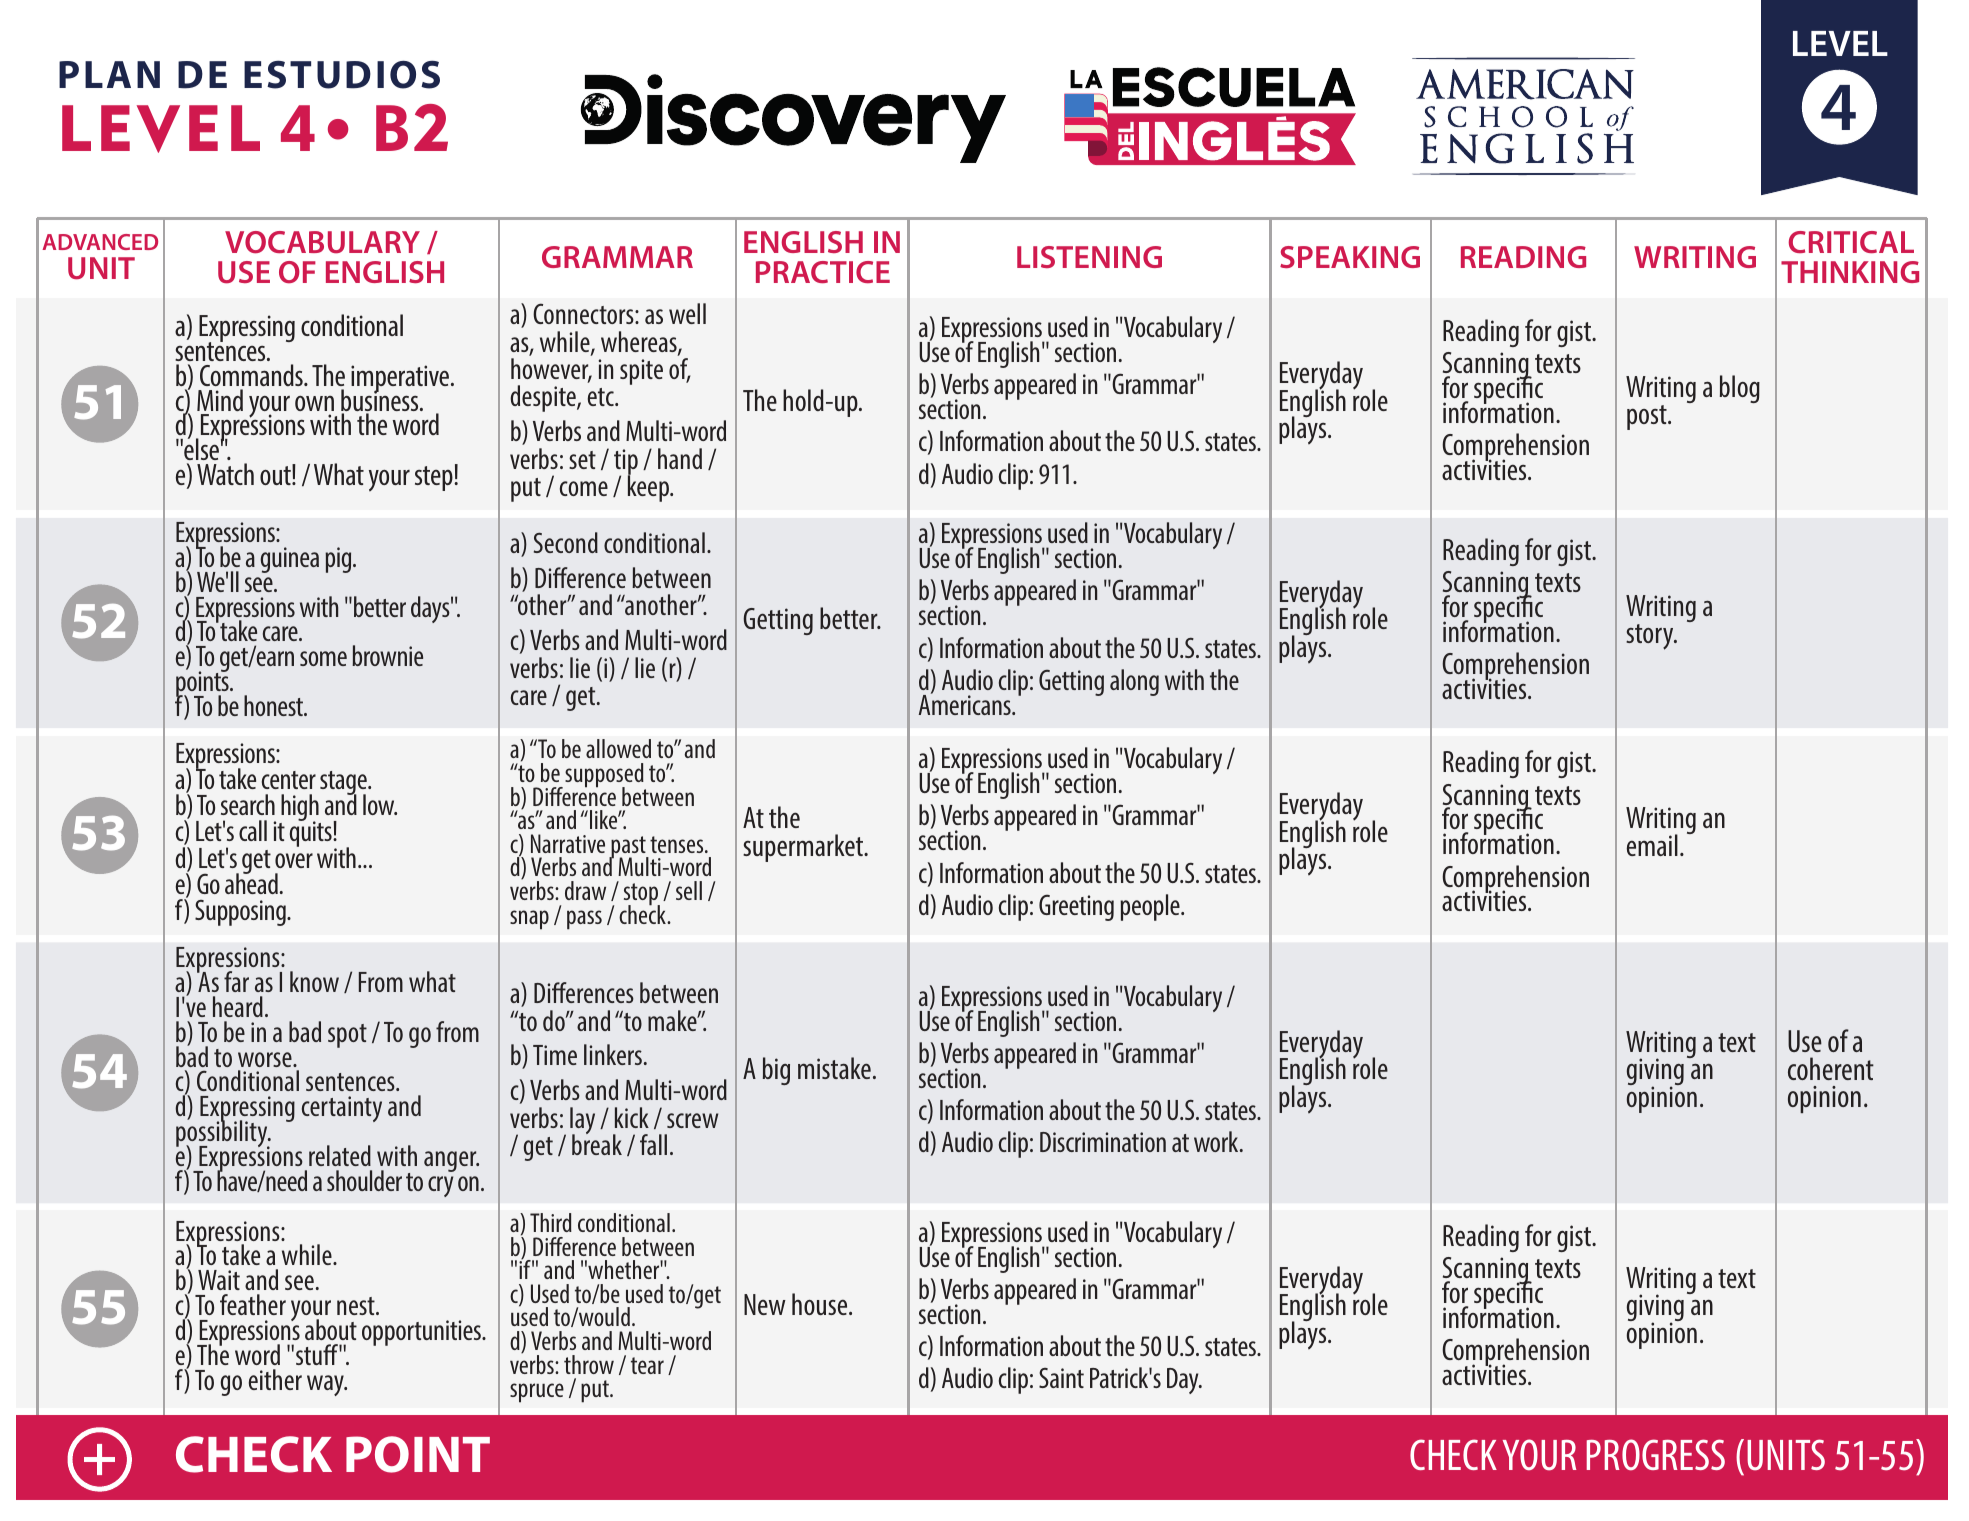  What do you see at coordinates (109, 74) in the page?
I see `PLAN` at bounding box center [109, 74].
